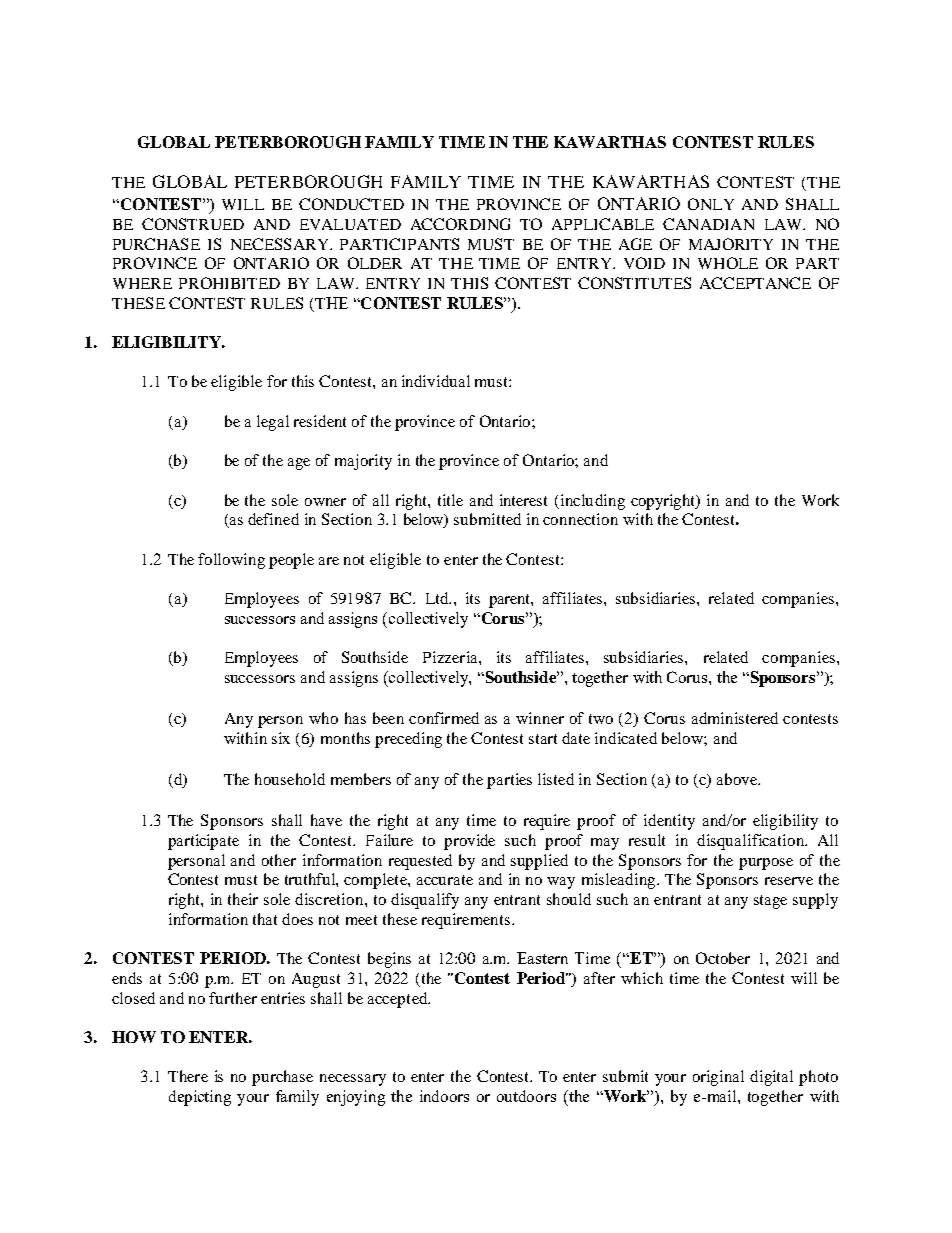 The height and width of the screenshot is (1233, 952). I want to click on title, so click(450, 500).
